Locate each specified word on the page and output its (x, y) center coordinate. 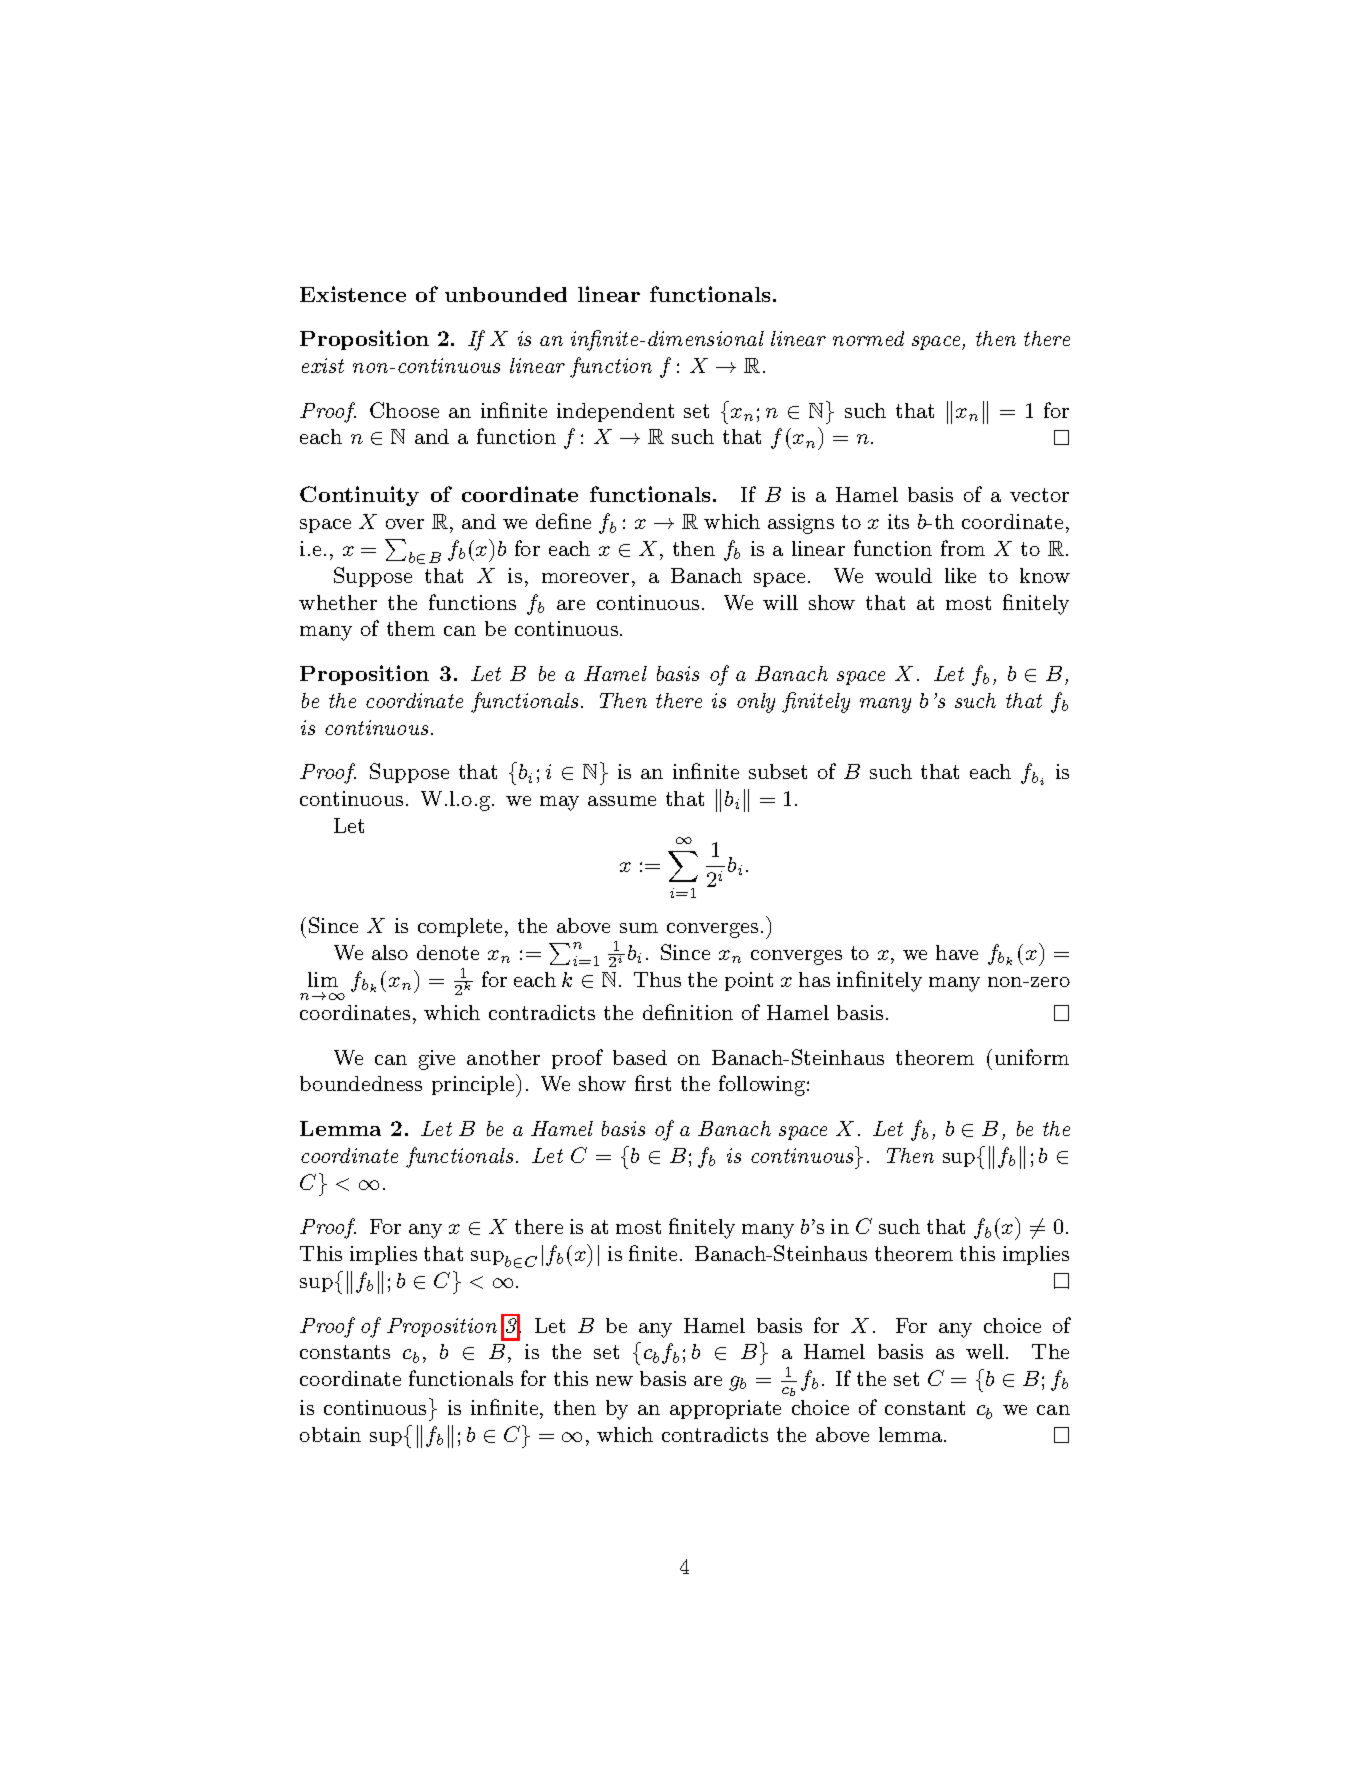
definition (688, 1012)
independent (615, 412)
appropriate (725, 1409)
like (960, 575)
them (411, 628)
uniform (1032, 1057)
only (756, 703)
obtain (330, 1434)
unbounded (506, 294)
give (437, 1060)
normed (868, 338)
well (986, 1351)
